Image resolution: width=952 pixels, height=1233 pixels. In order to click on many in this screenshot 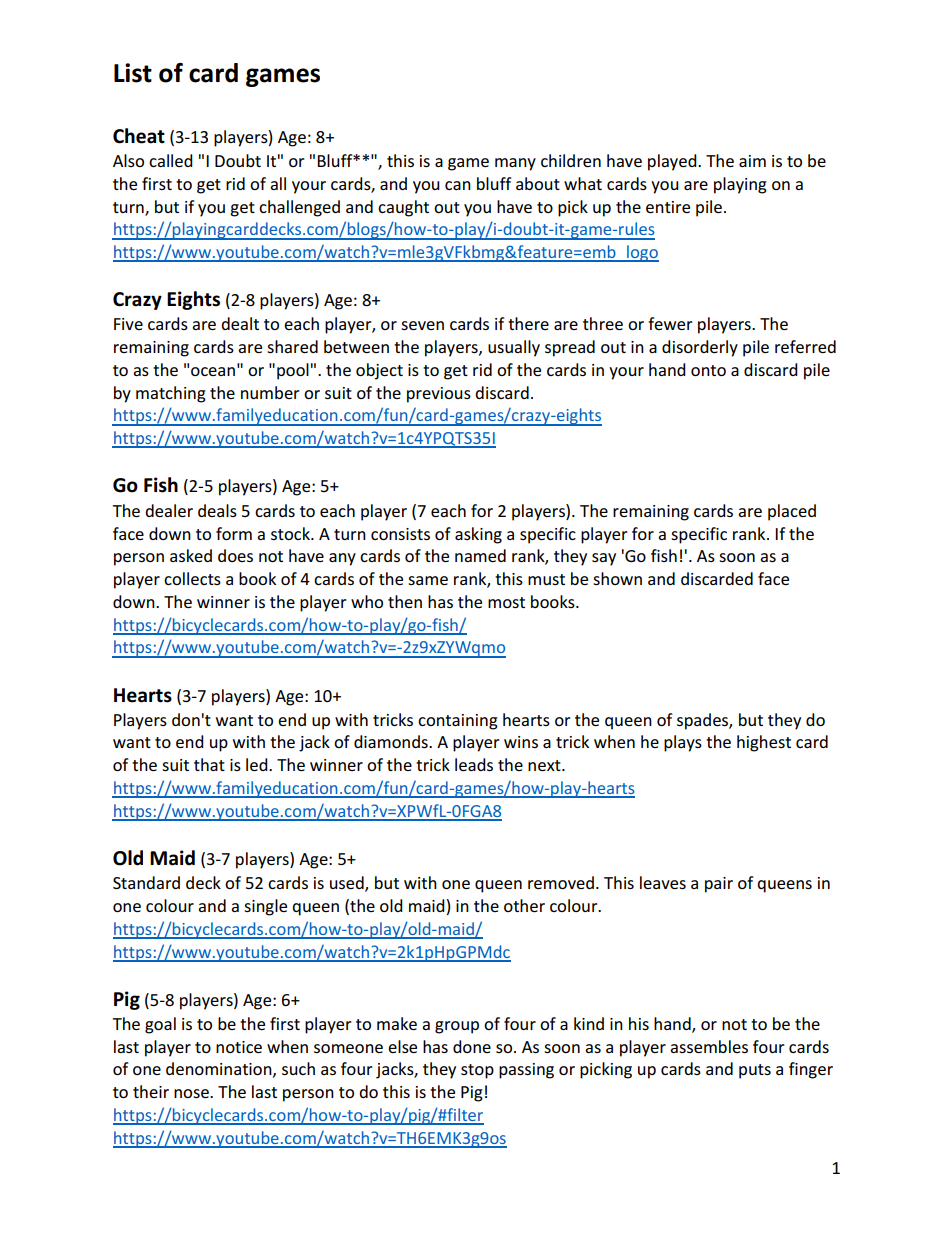, I will do `click(515, 164)`.
